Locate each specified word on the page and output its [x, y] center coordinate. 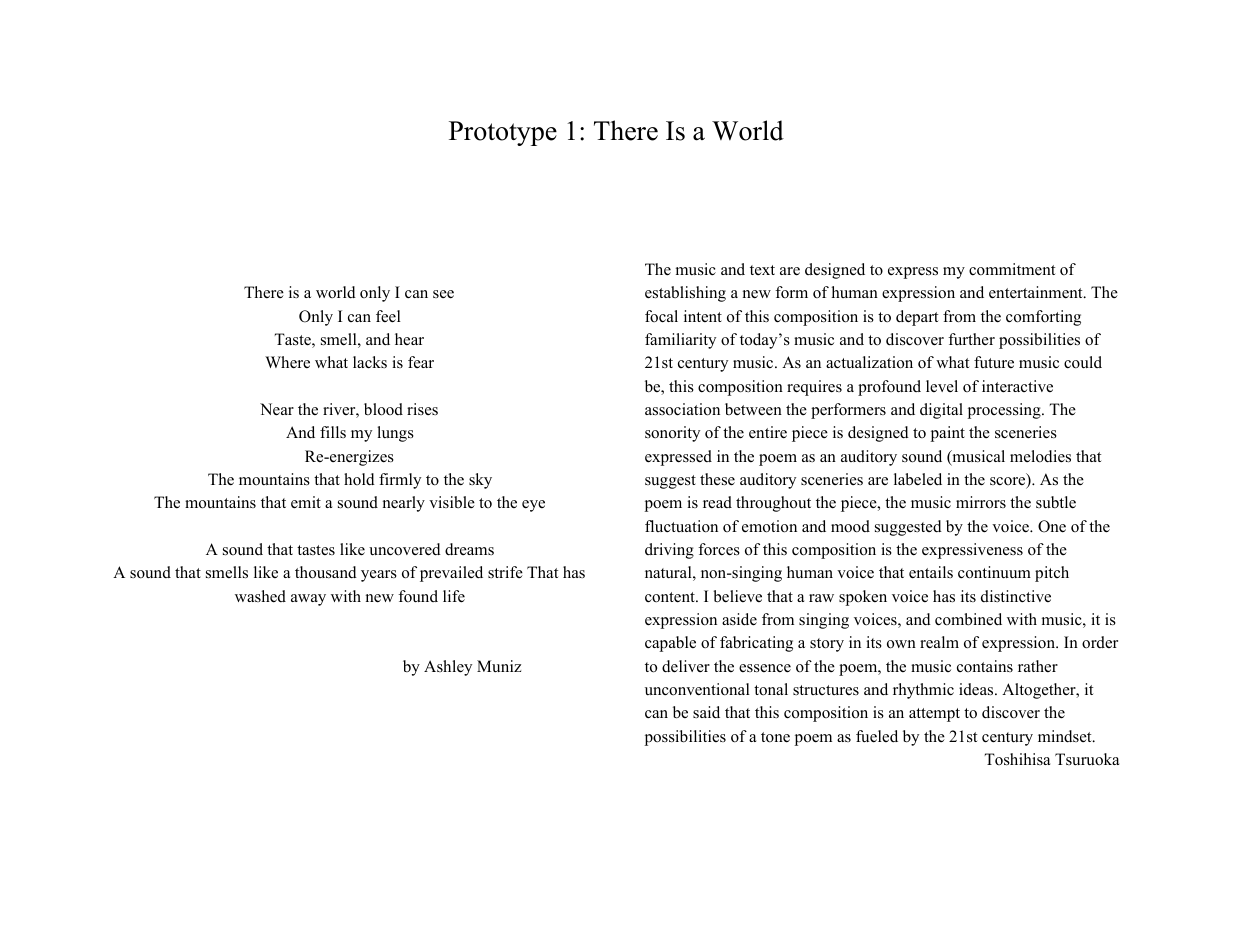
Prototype [503, 133]
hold [359, 479]
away [308, 600]
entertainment [1037, 292]
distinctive [1016, 596]
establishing [685, 294]
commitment [1012, 269]
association [682, 409]
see [443, 294]
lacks [370, 362]
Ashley [448, 668]
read [717, 502]
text [762, 270]
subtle [1056, 502]
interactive [1017, 386]
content [671, 597]
